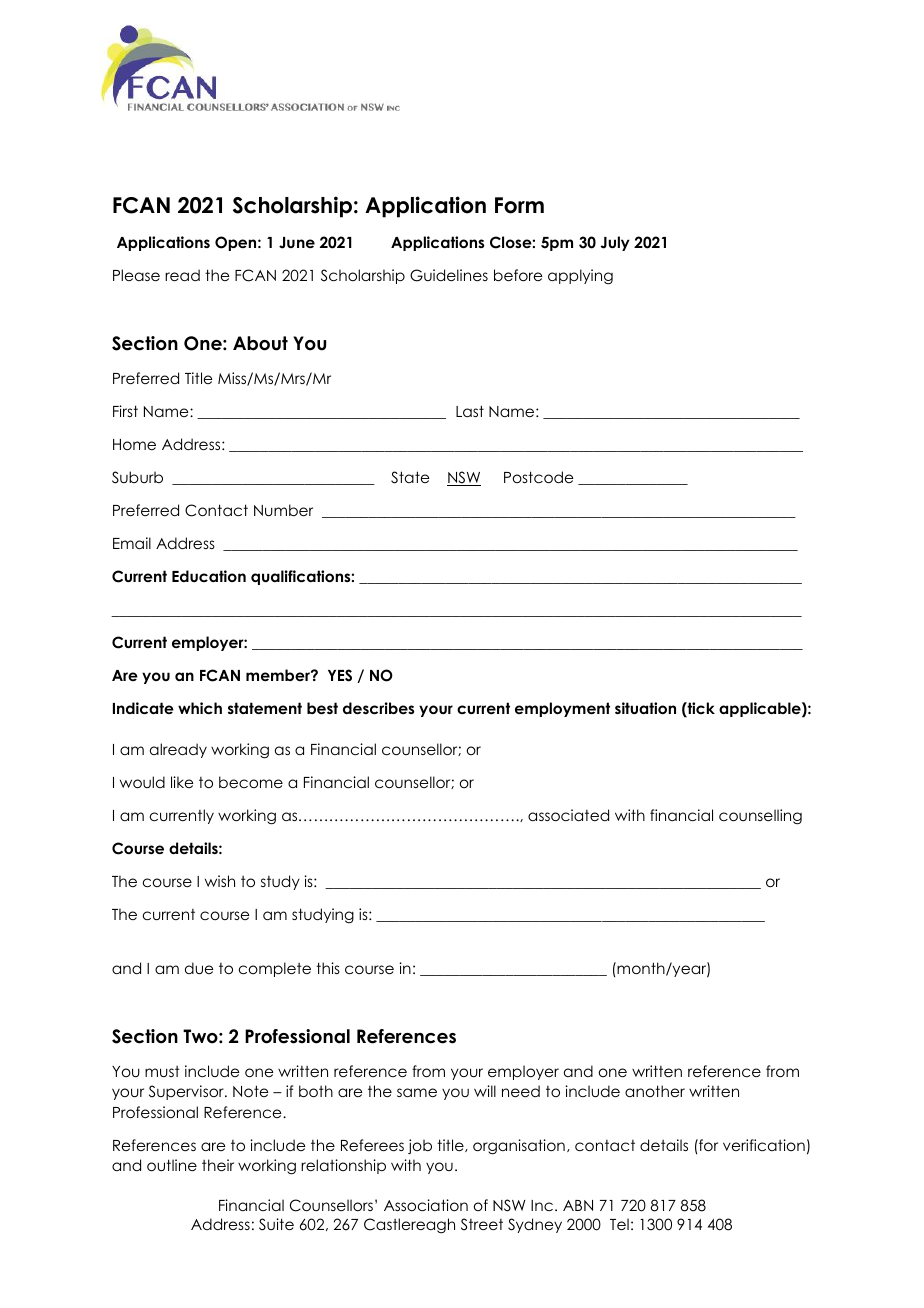  I want to click on their, so click(218, 1165).
